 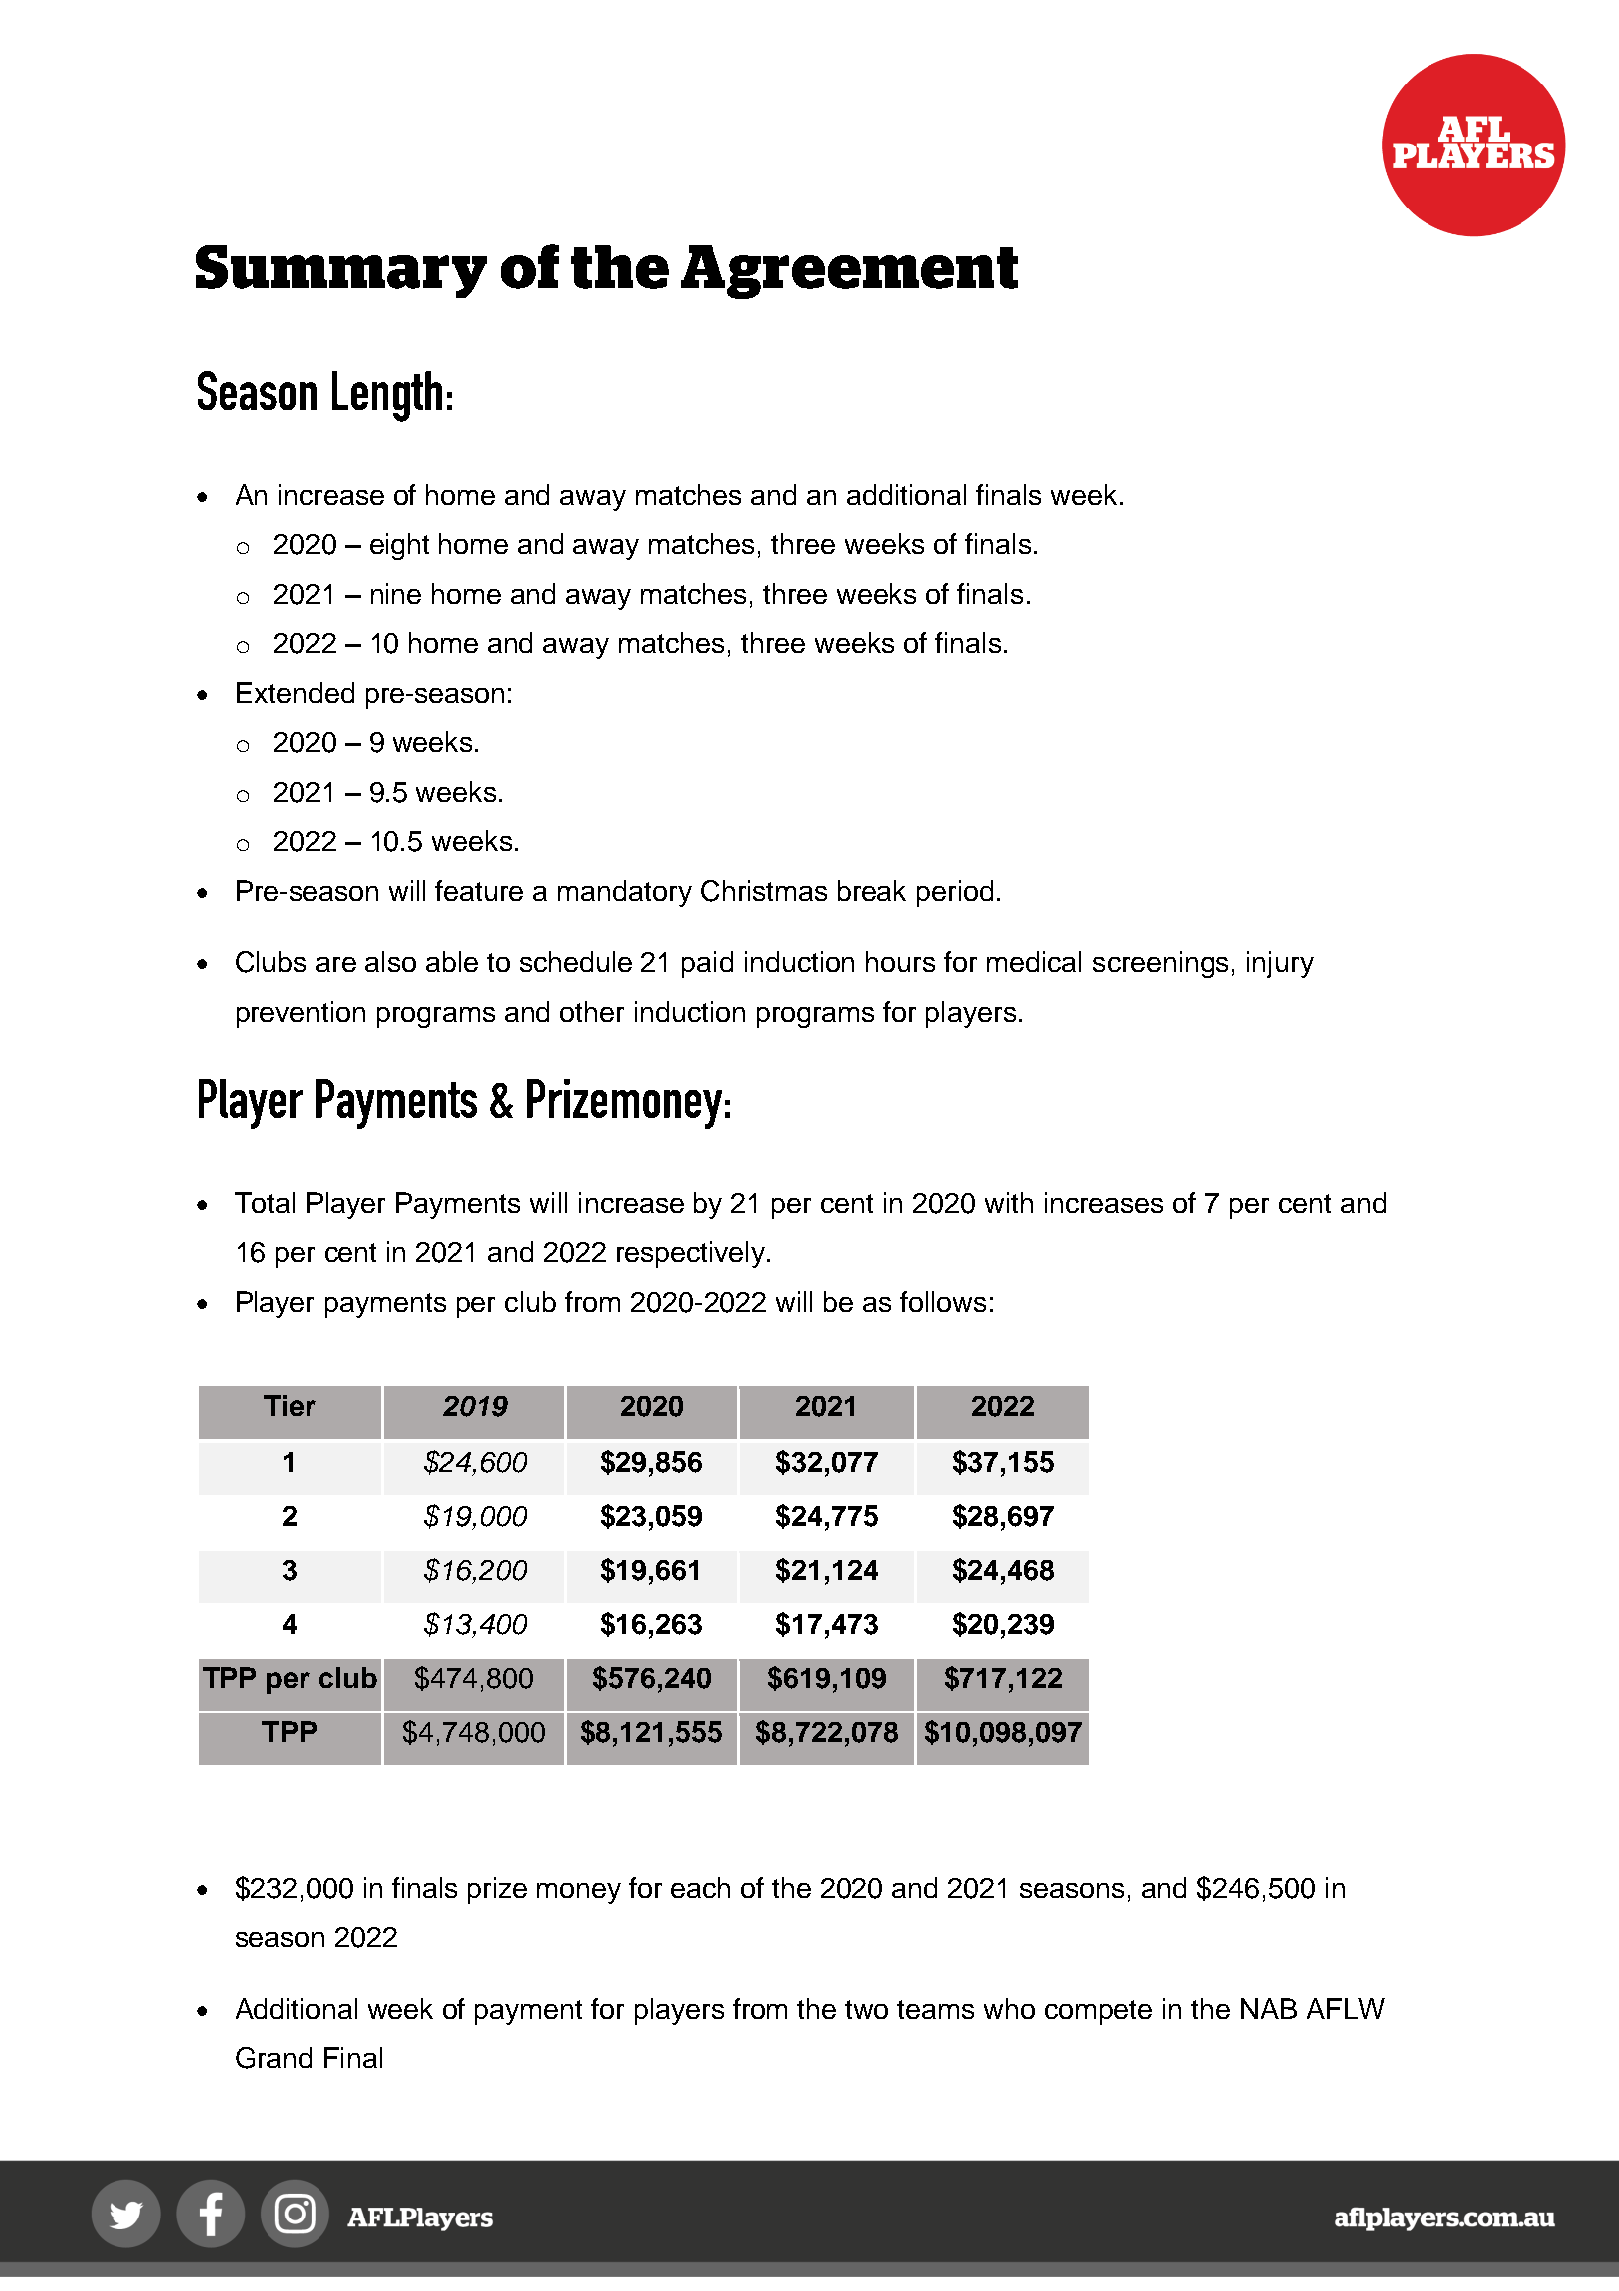 What do you see at coordinates (387, 396) in the screenshot?
I see `Length` at bounding box center [387, 396].
